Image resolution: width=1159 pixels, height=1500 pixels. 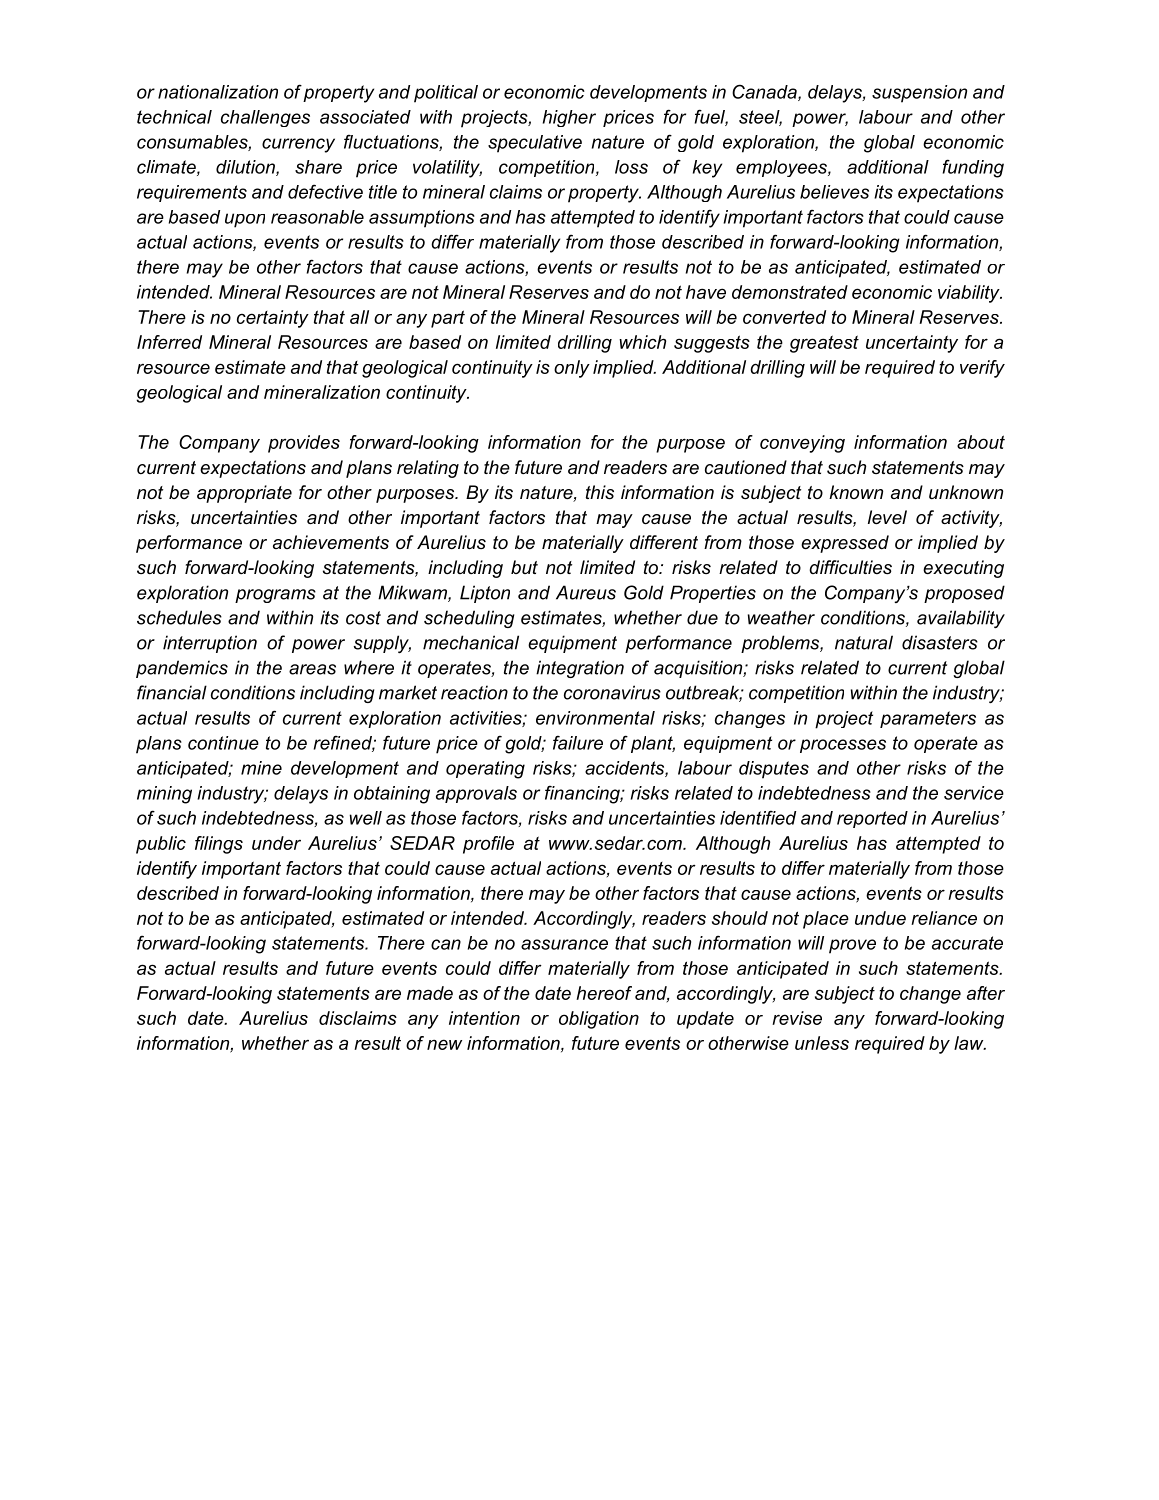 What do you see at coordinates (586, 592) in the image?
I see `Aureus` at bounding box center [586, 592].
